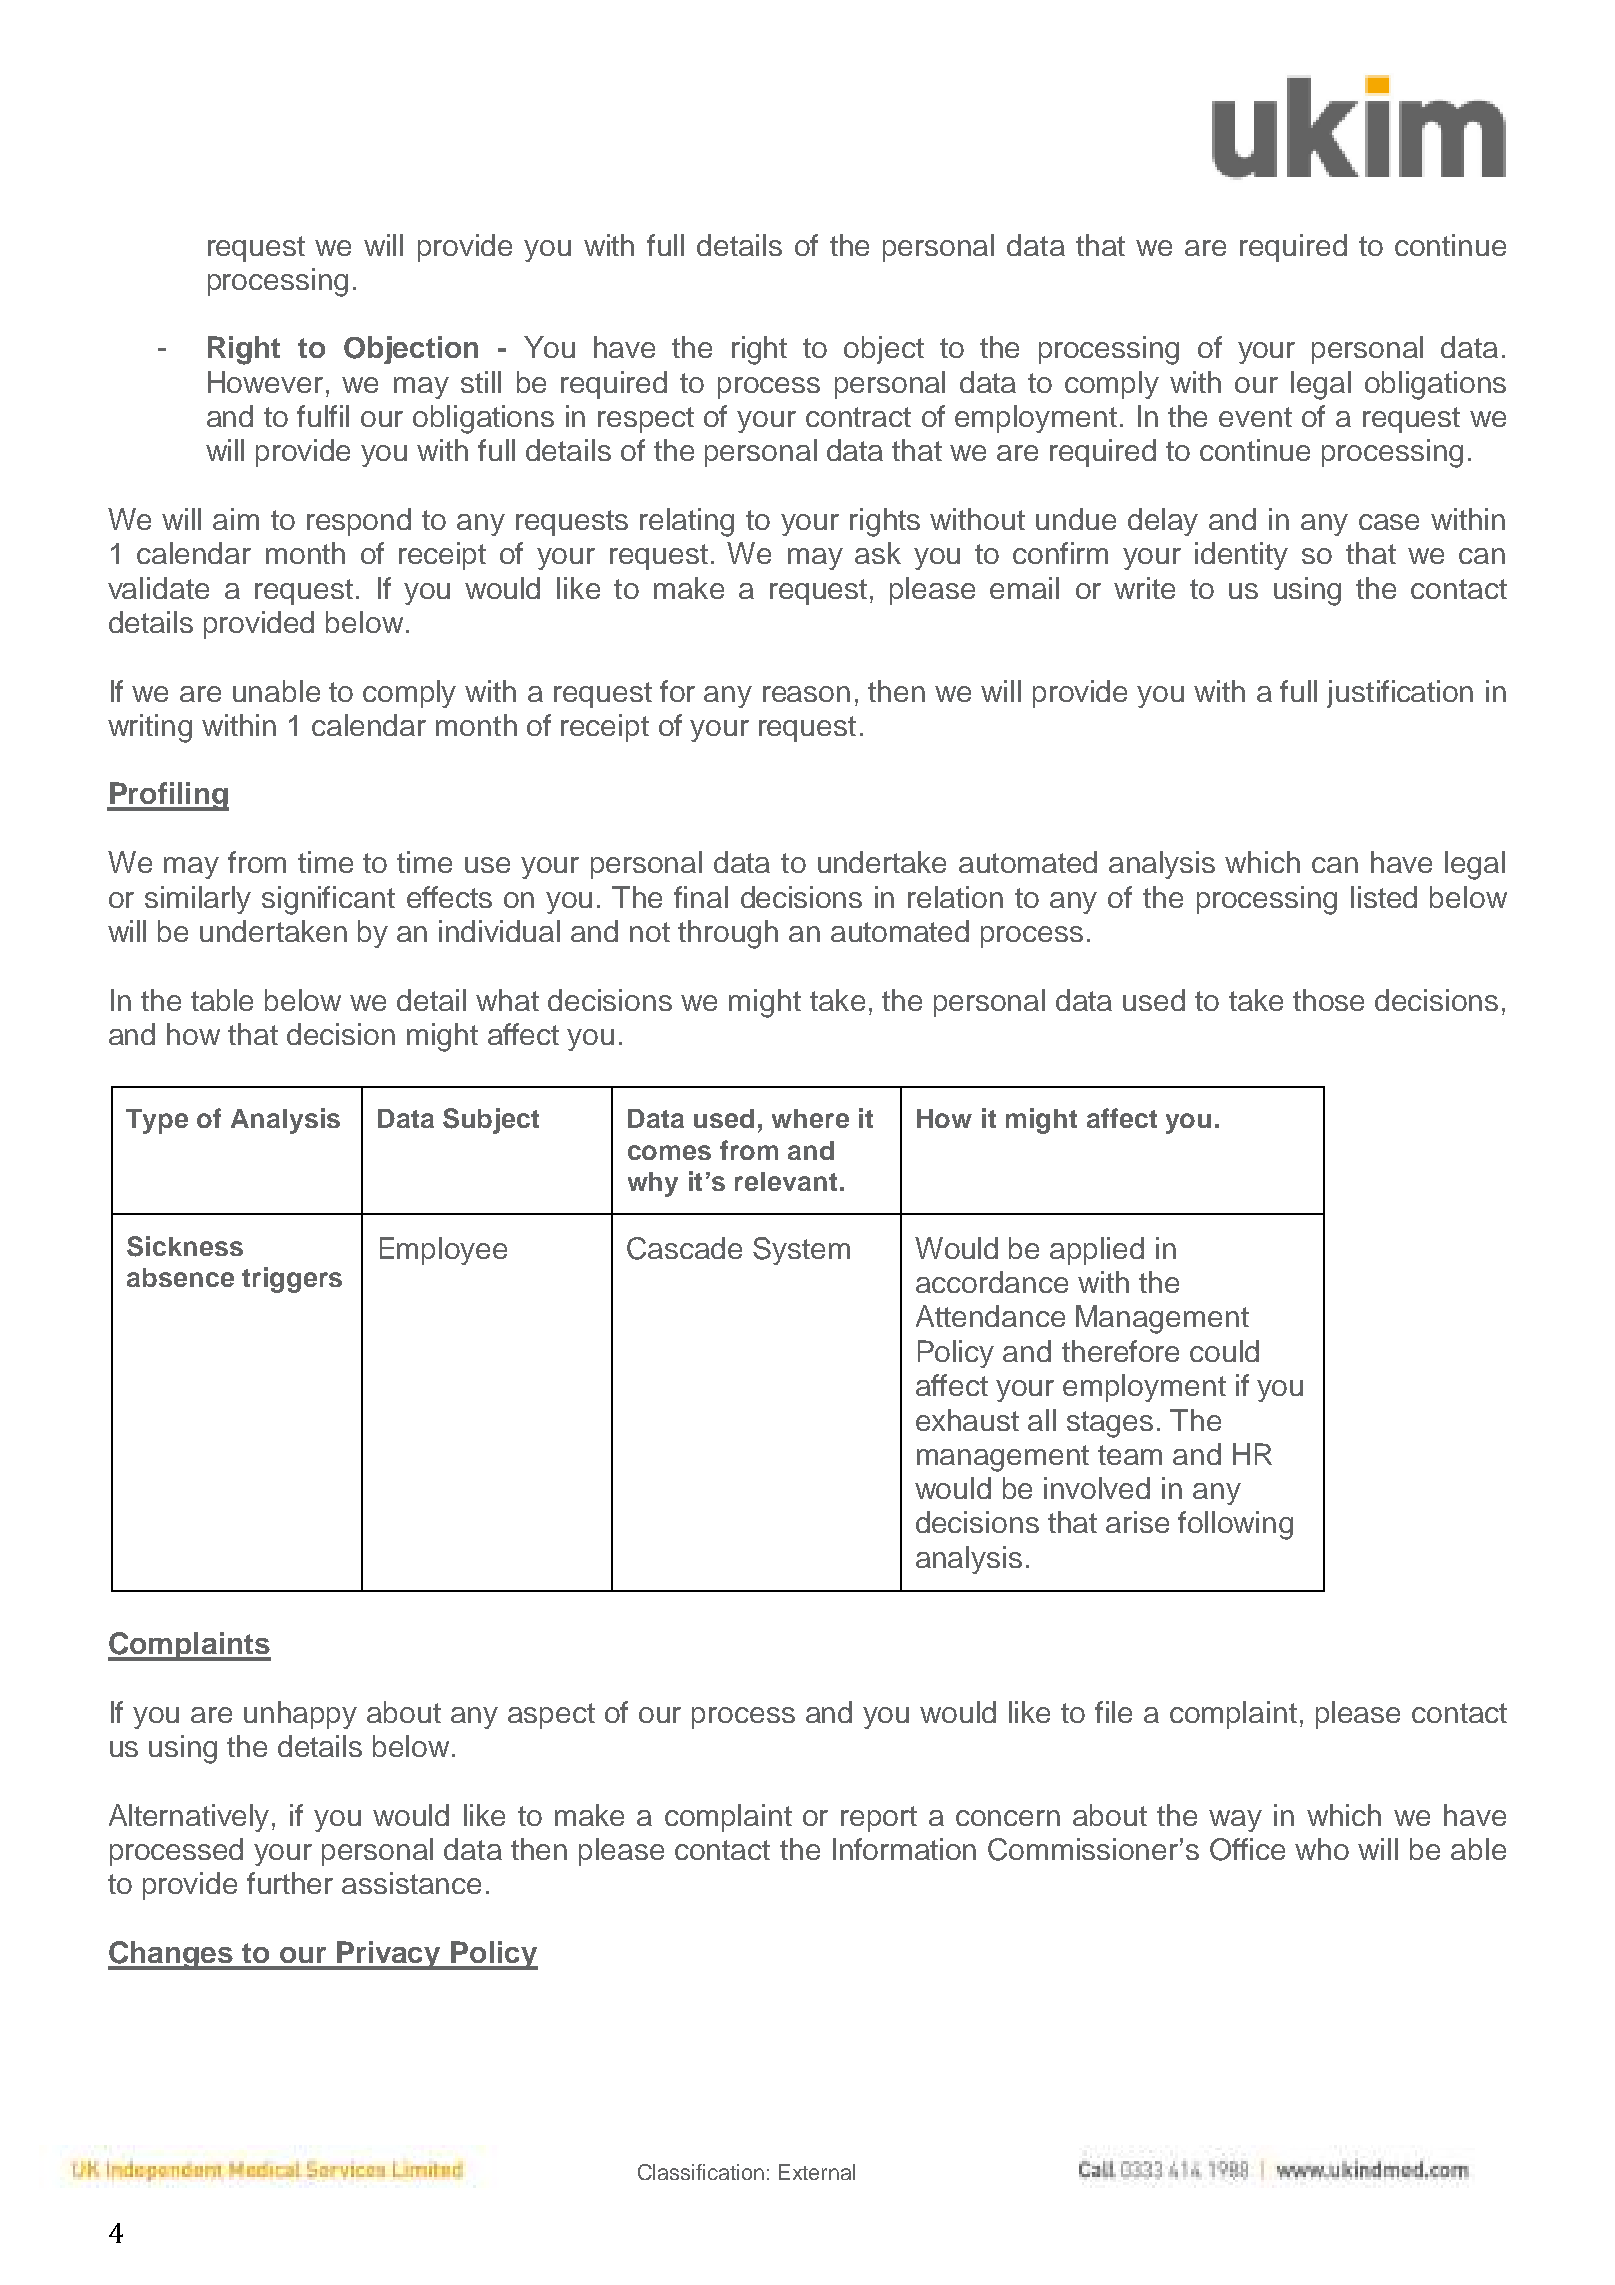 The height and width of the document is (2285, 1615). Describe the element at coordinates (292, 1280) in the document. I see `triggers` at that location.
